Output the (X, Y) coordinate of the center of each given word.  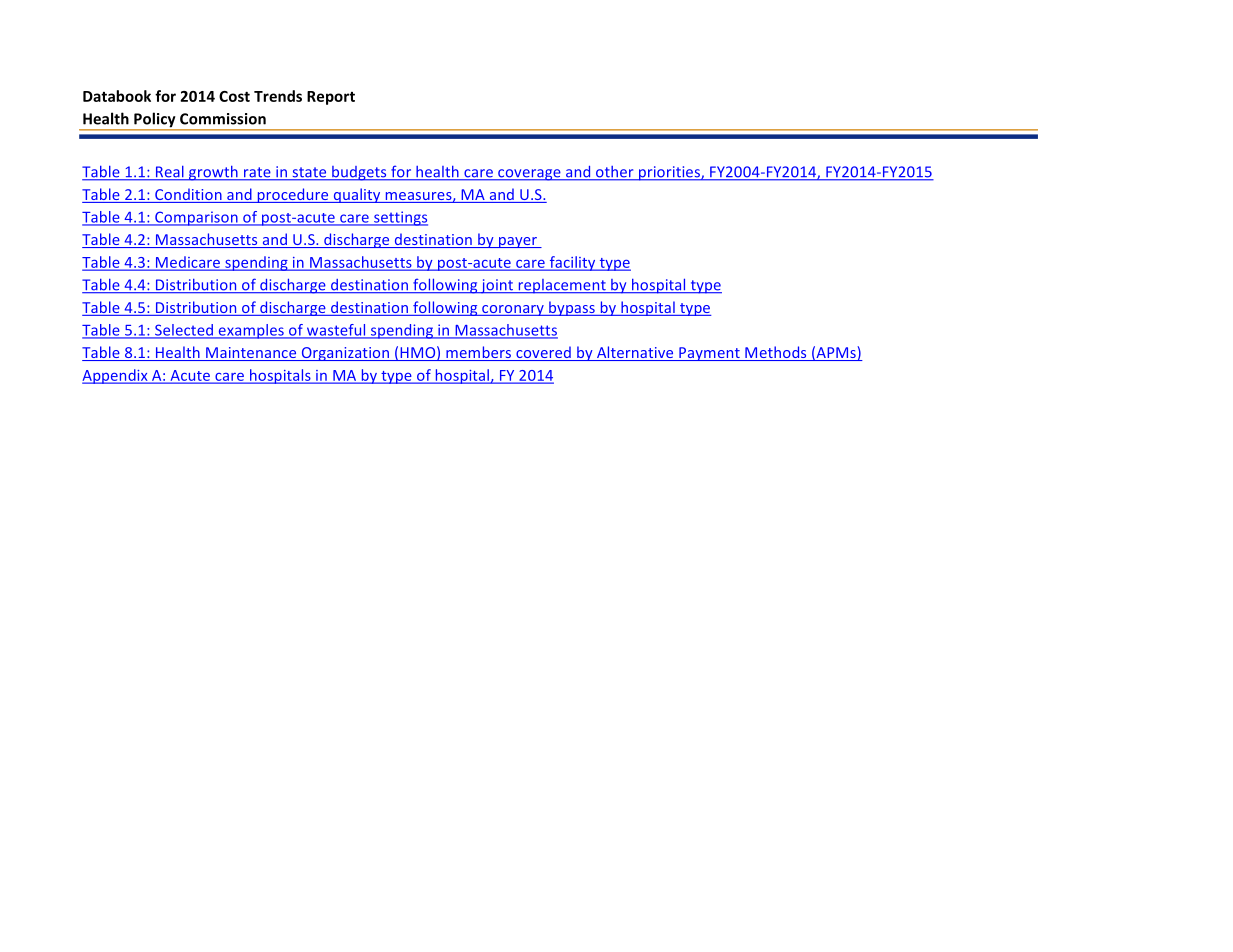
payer (518, 242)
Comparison (196, 218)
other (615, 173)
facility (572, 263)
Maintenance (251, 354)
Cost (234, 96)
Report (331, 98)
